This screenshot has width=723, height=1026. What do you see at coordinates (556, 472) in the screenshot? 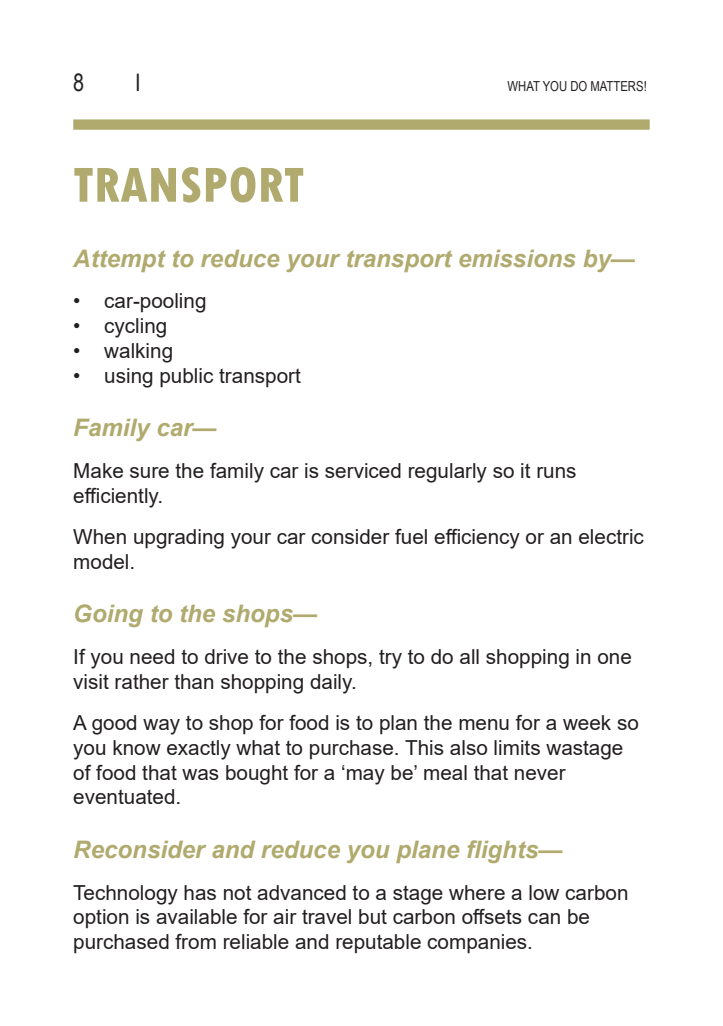
I see `runs` at bounding box center [556, 472].
